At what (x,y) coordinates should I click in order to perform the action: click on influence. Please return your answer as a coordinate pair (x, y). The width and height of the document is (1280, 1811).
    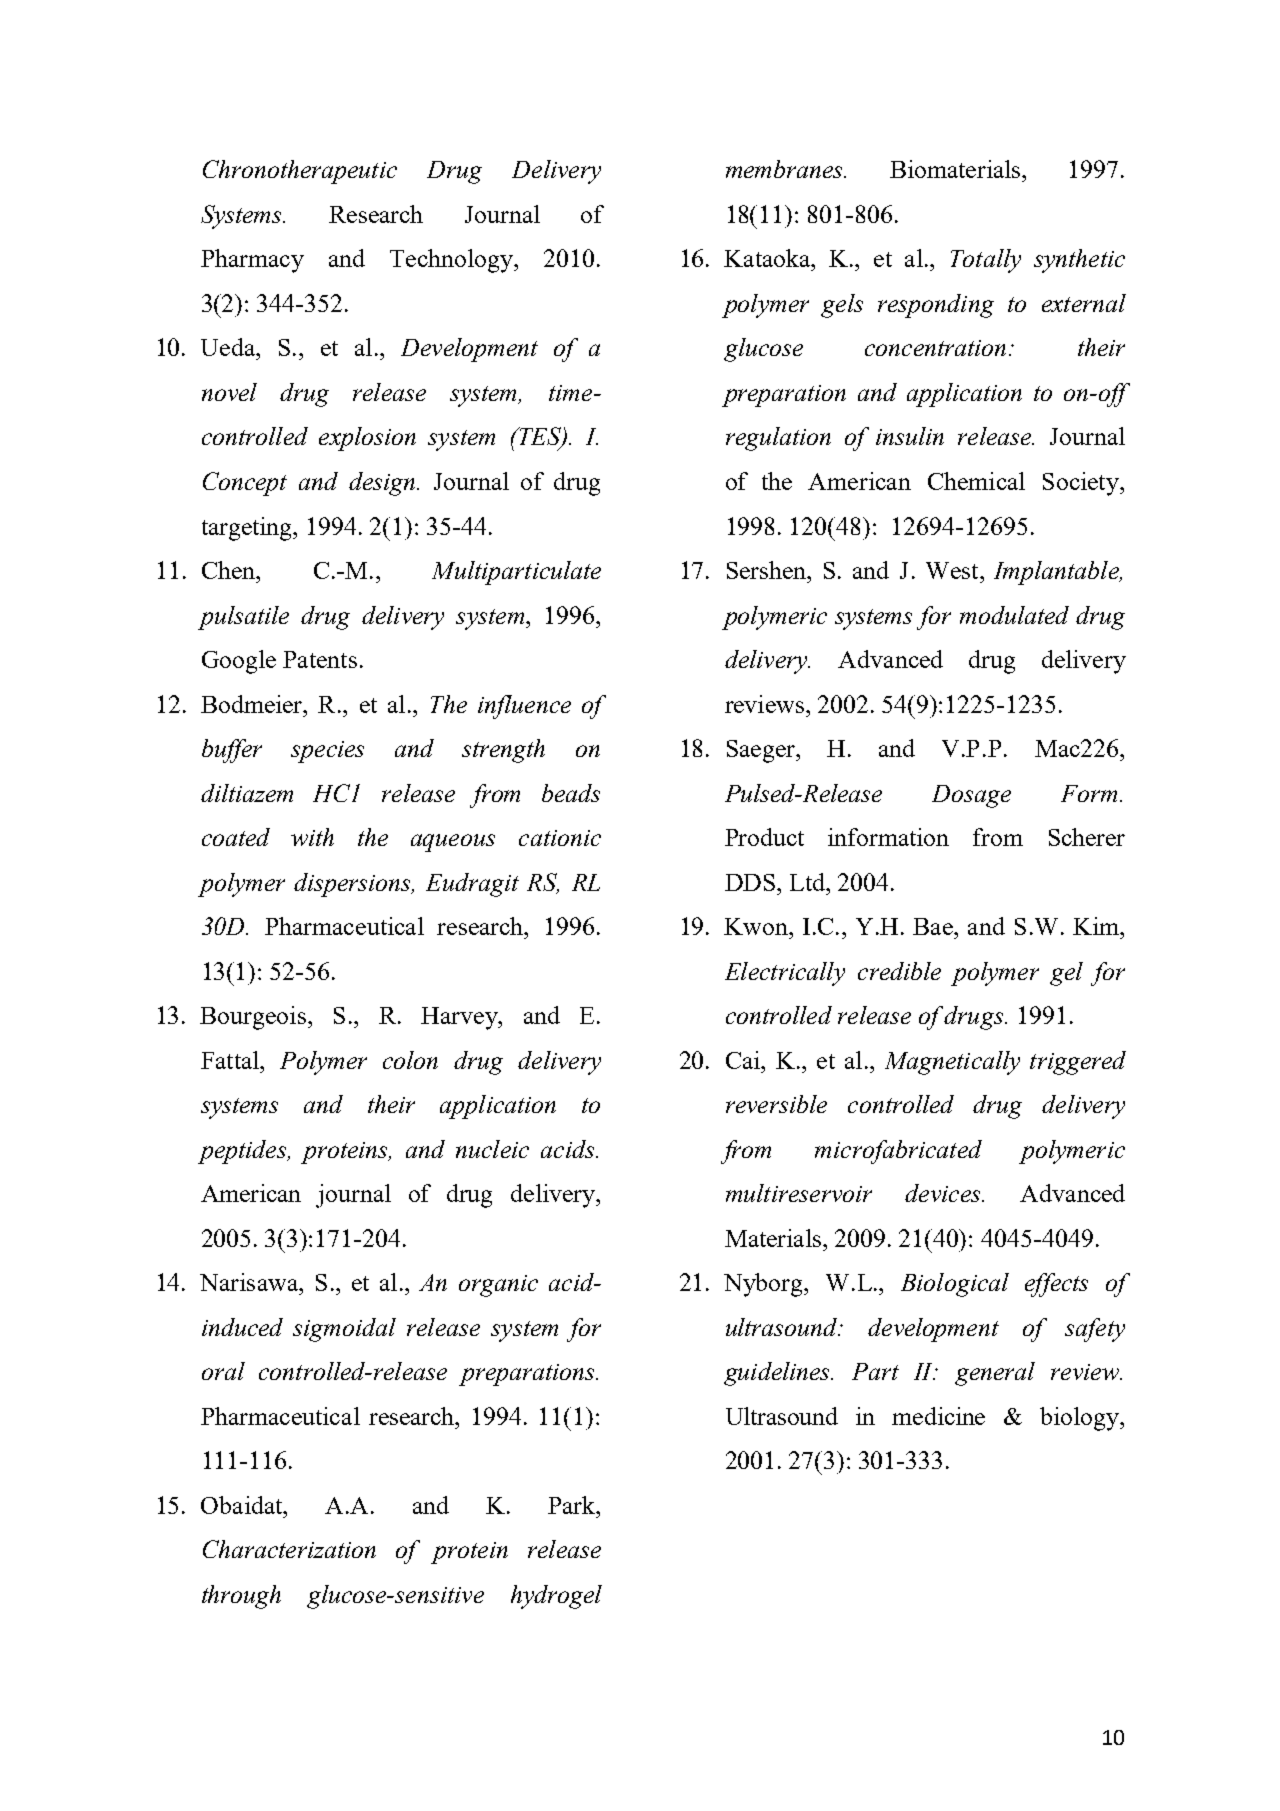
    Looking at the image, I should click on (524, 707).
